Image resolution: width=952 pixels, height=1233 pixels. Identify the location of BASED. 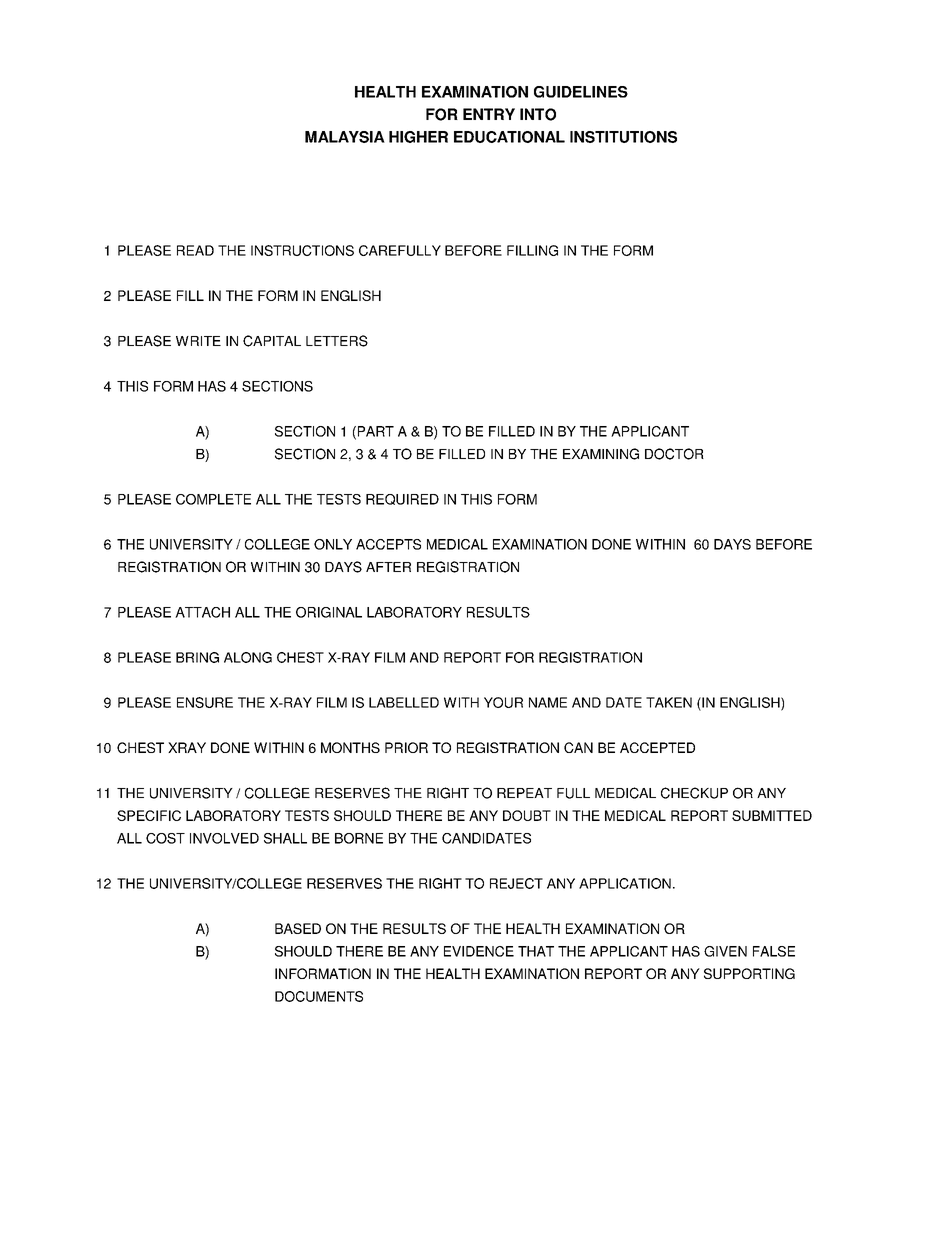
(298, 928).
